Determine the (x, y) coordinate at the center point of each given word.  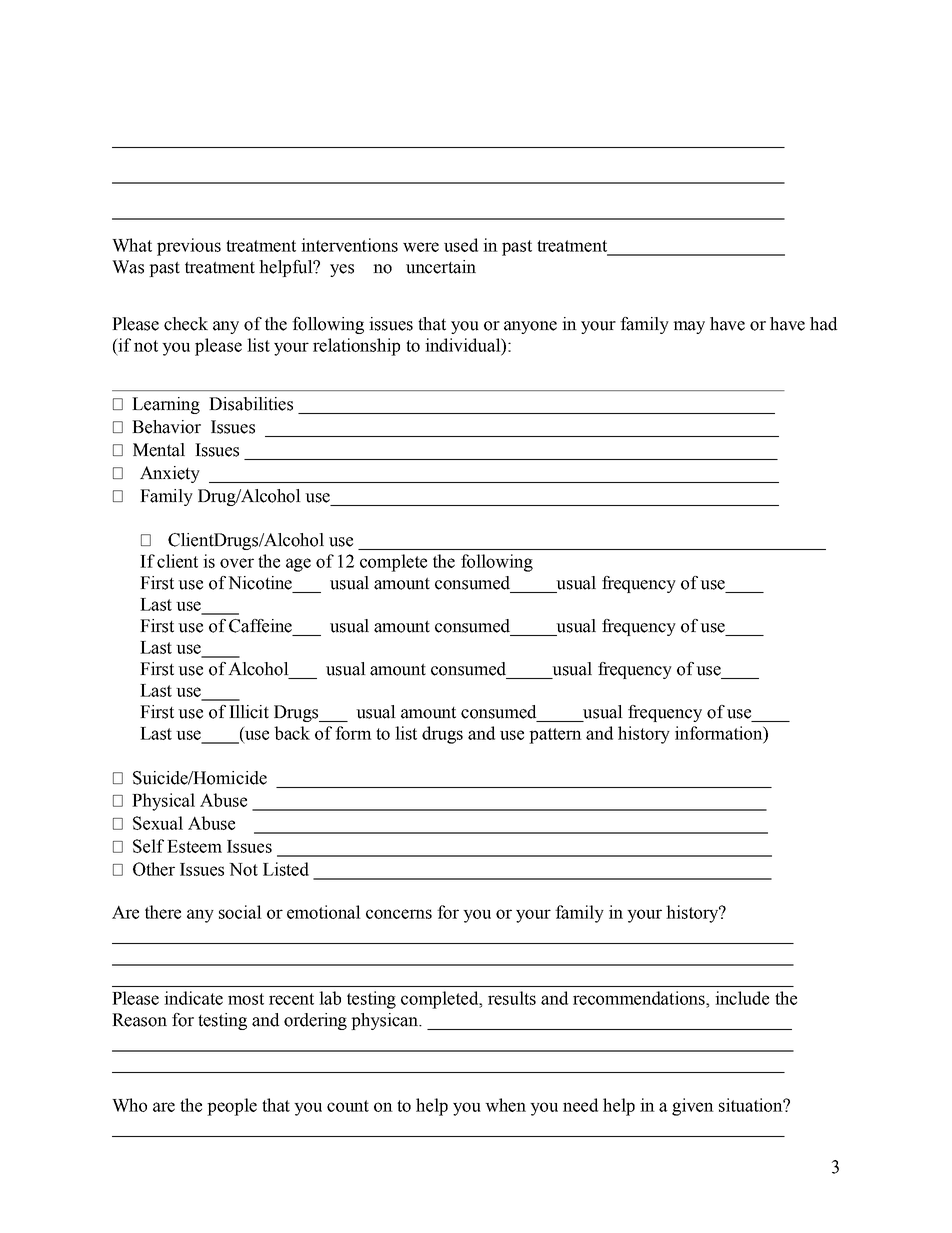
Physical (163, 802)
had (823, 324)
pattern (555, 736)
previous (189, 247)
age (298, 565)
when (505, 1105)
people (232, 1107)
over (237, 563)
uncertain (441, 267)
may (689, 327)
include (742, 998)
